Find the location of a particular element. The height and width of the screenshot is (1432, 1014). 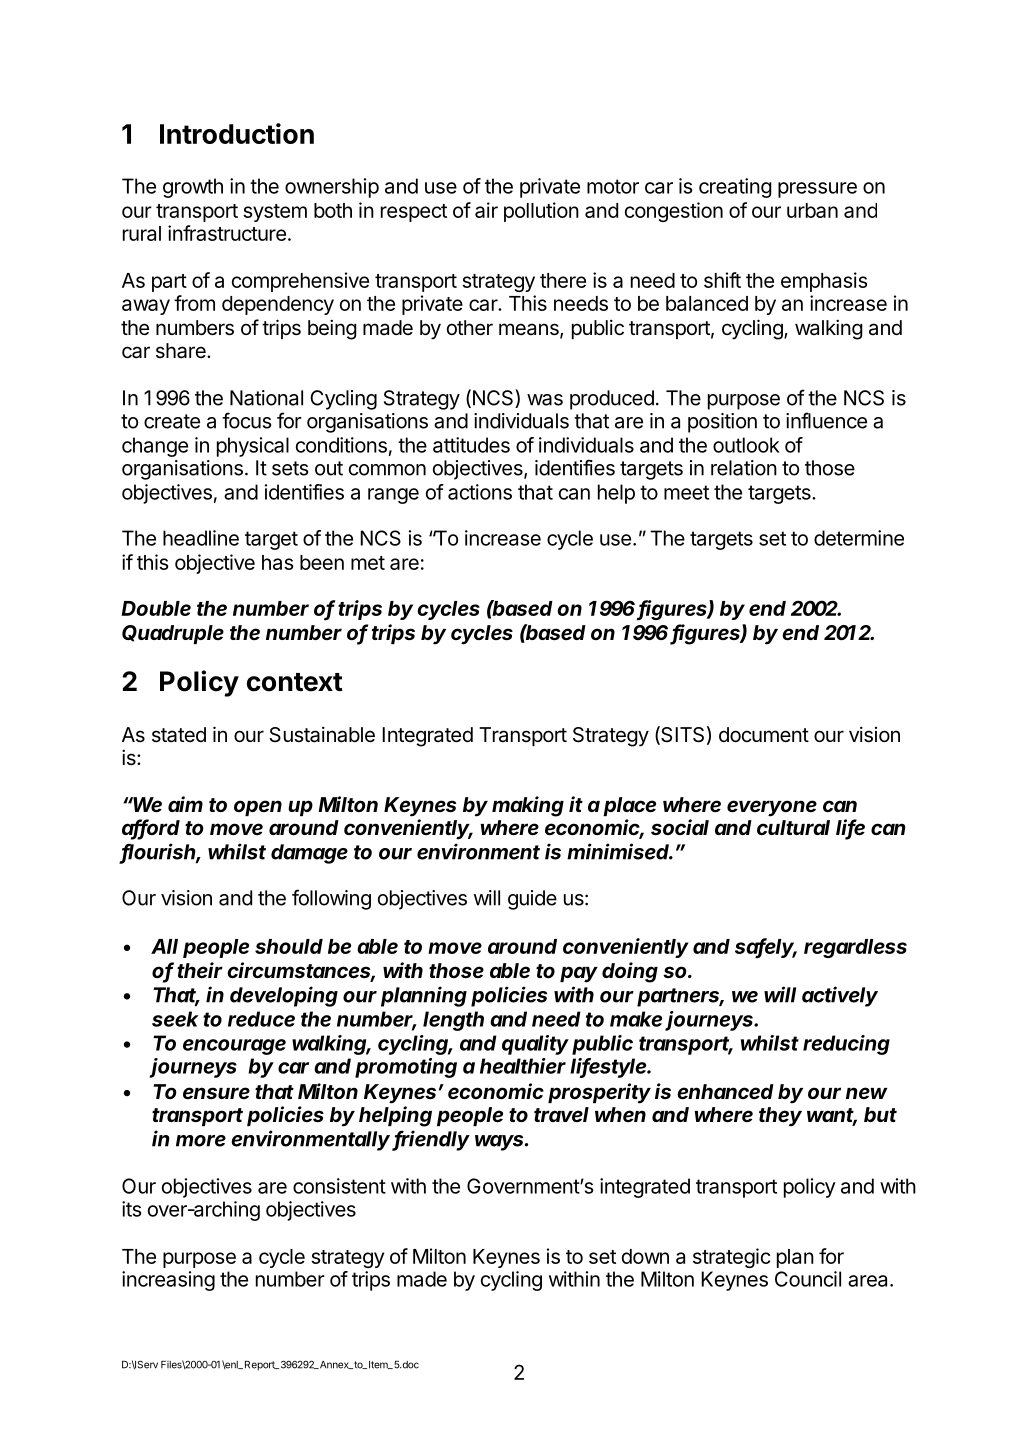

pressure is located at coordinates (817, 190).
